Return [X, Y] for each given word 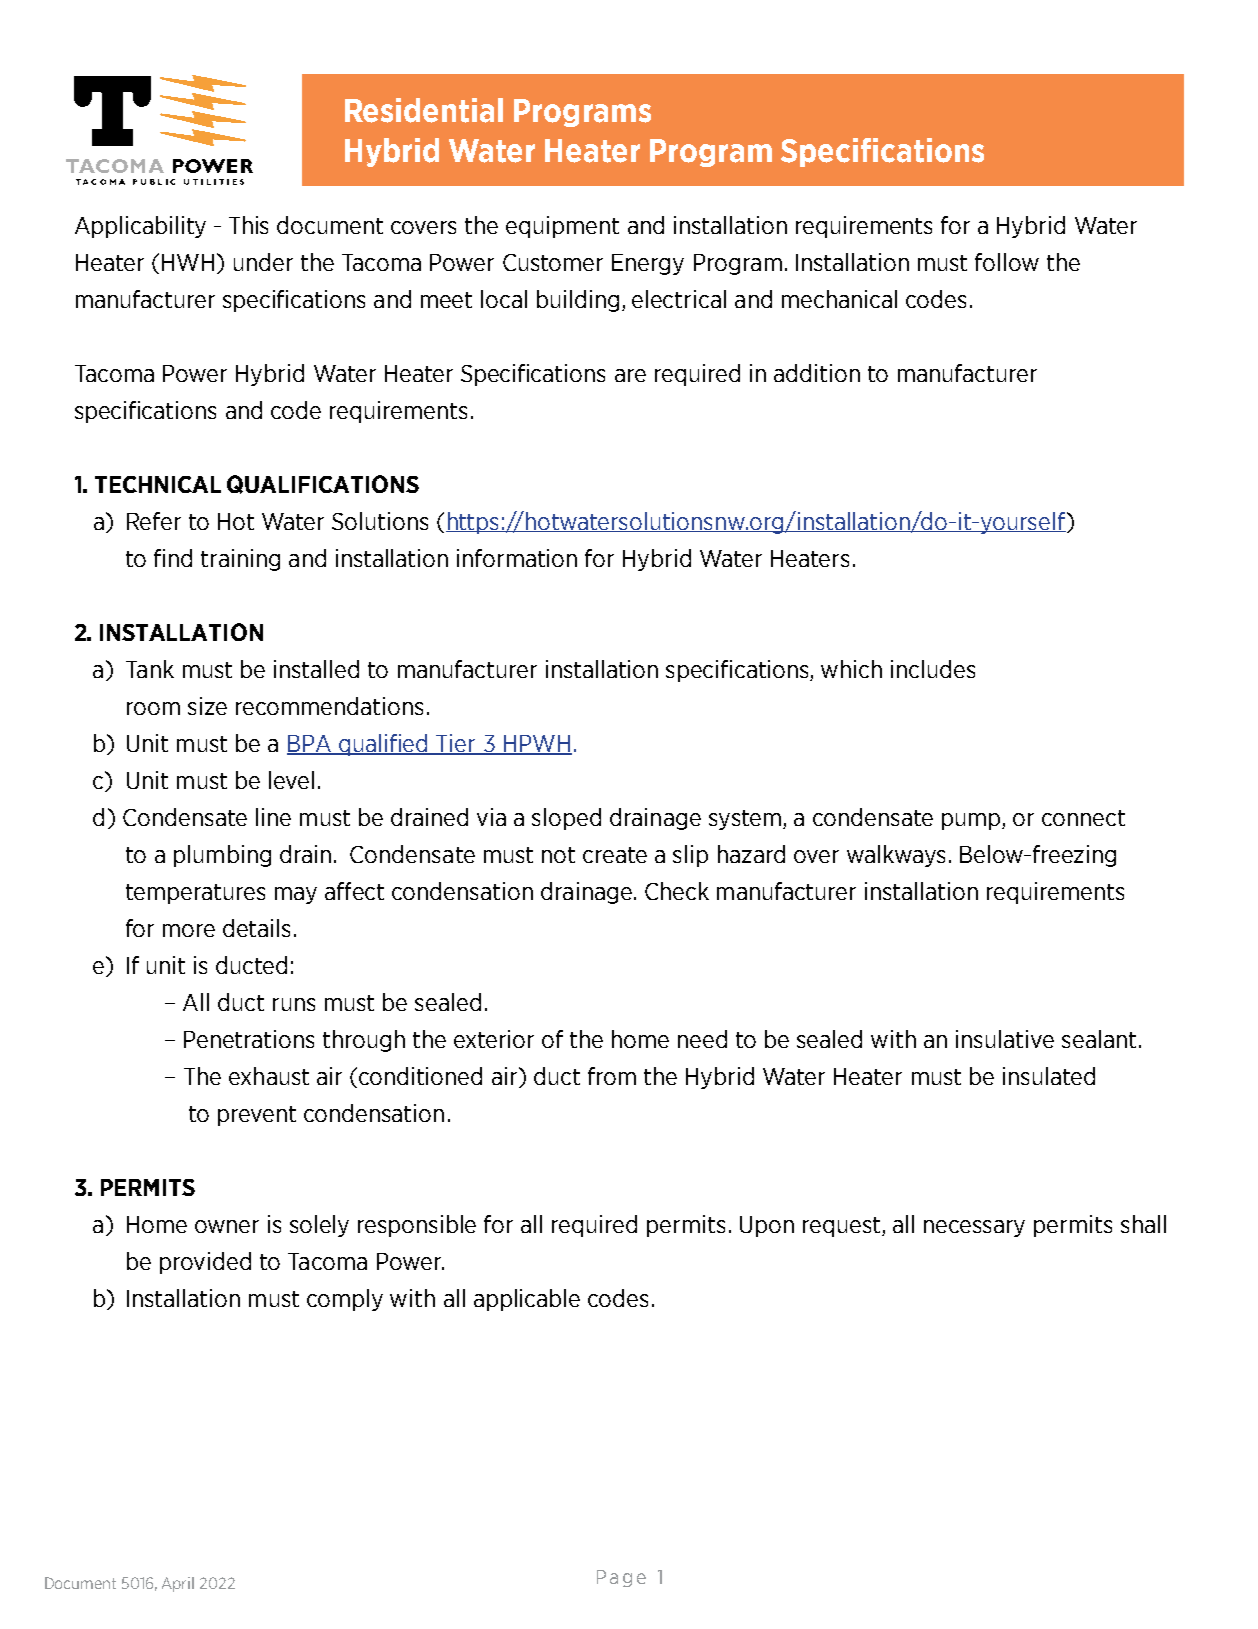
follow [1007, 262]
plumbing [222, 856]
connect [1083, 818]
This [248, 225]
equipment [562, 227]
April [178, 1584]
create [615, 855]
